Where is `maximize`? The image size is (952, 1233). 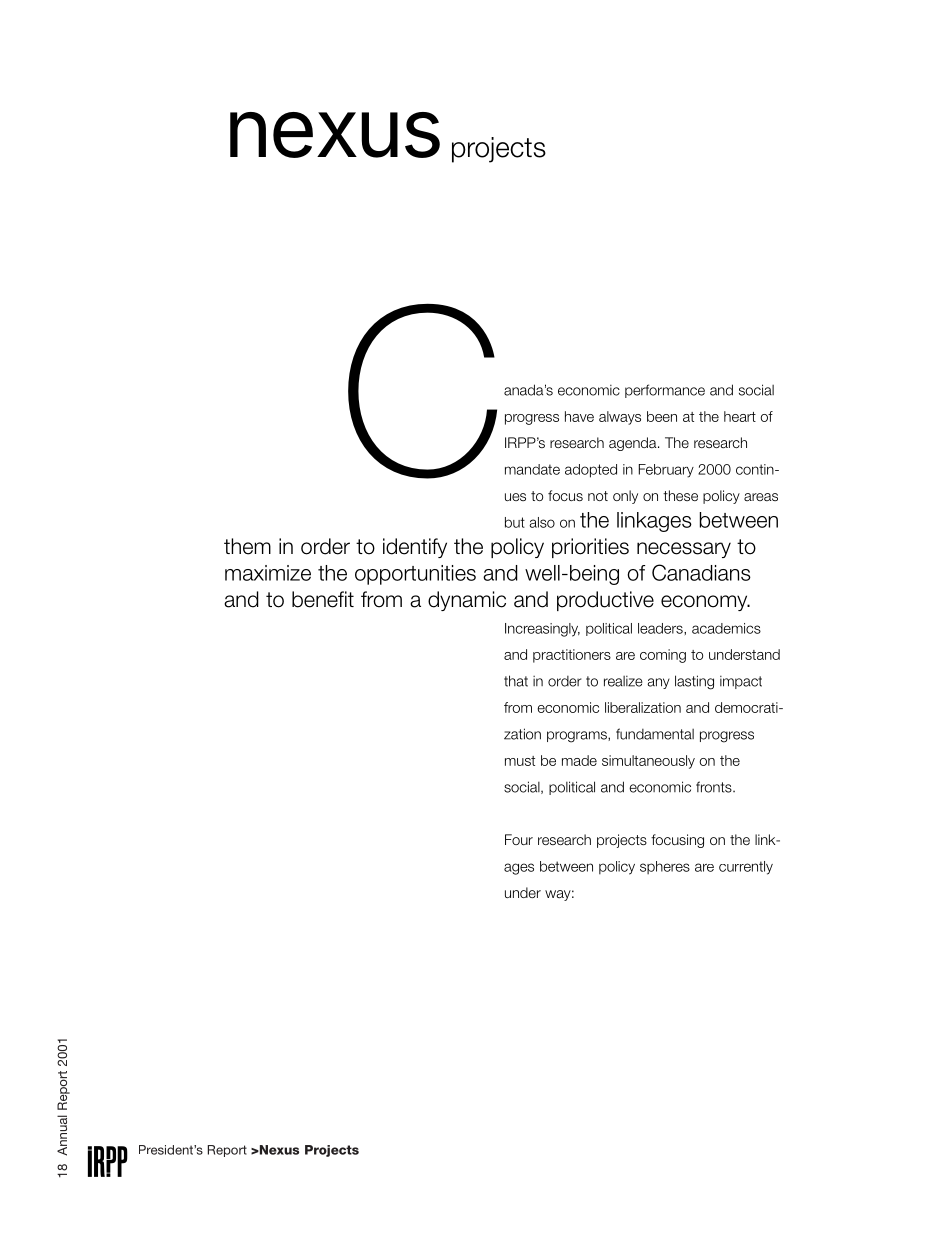
maximize is located at coordinates (268, 573).
